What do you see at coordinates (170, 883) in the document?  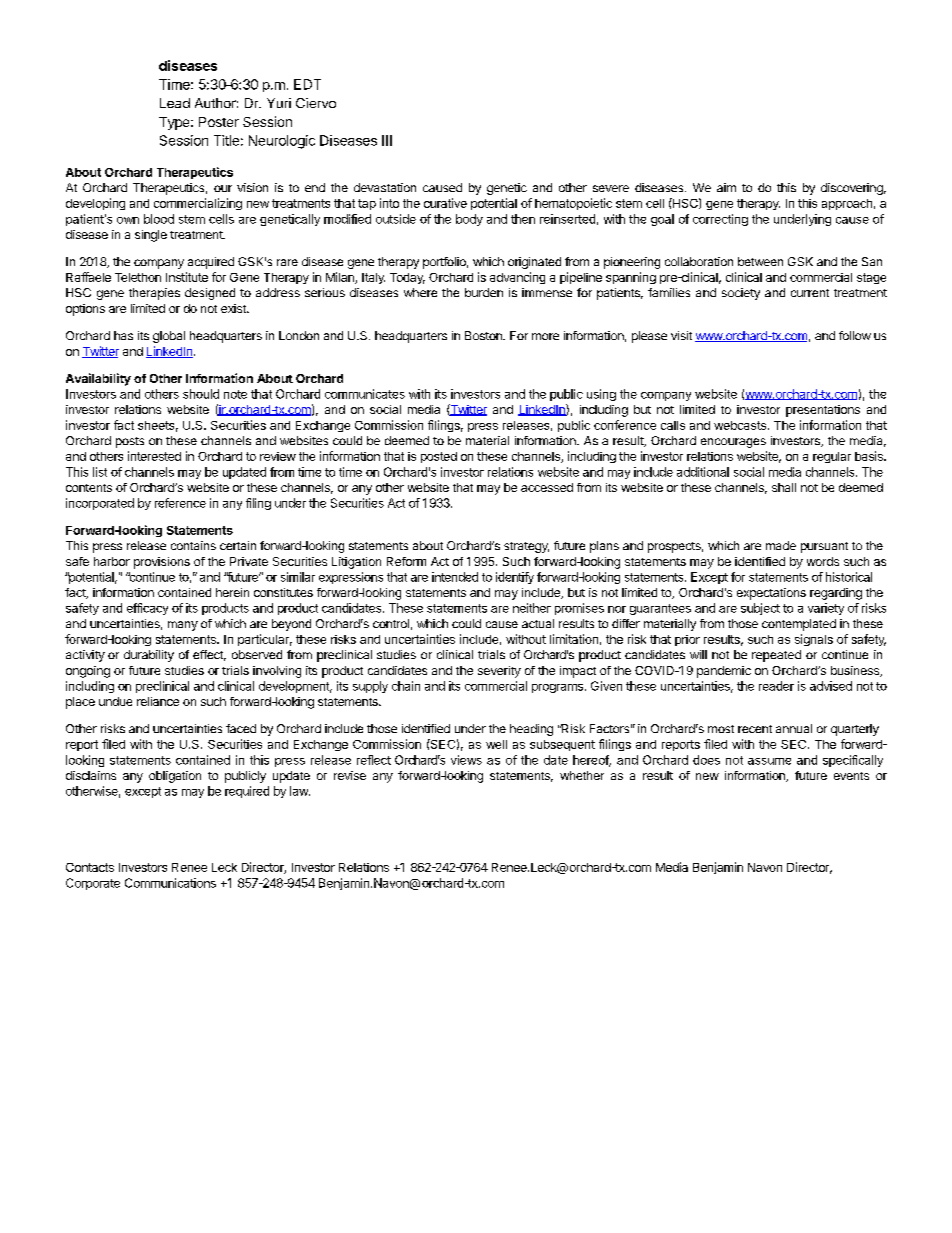 I see `Communications` at bounding box center [170, 883].
